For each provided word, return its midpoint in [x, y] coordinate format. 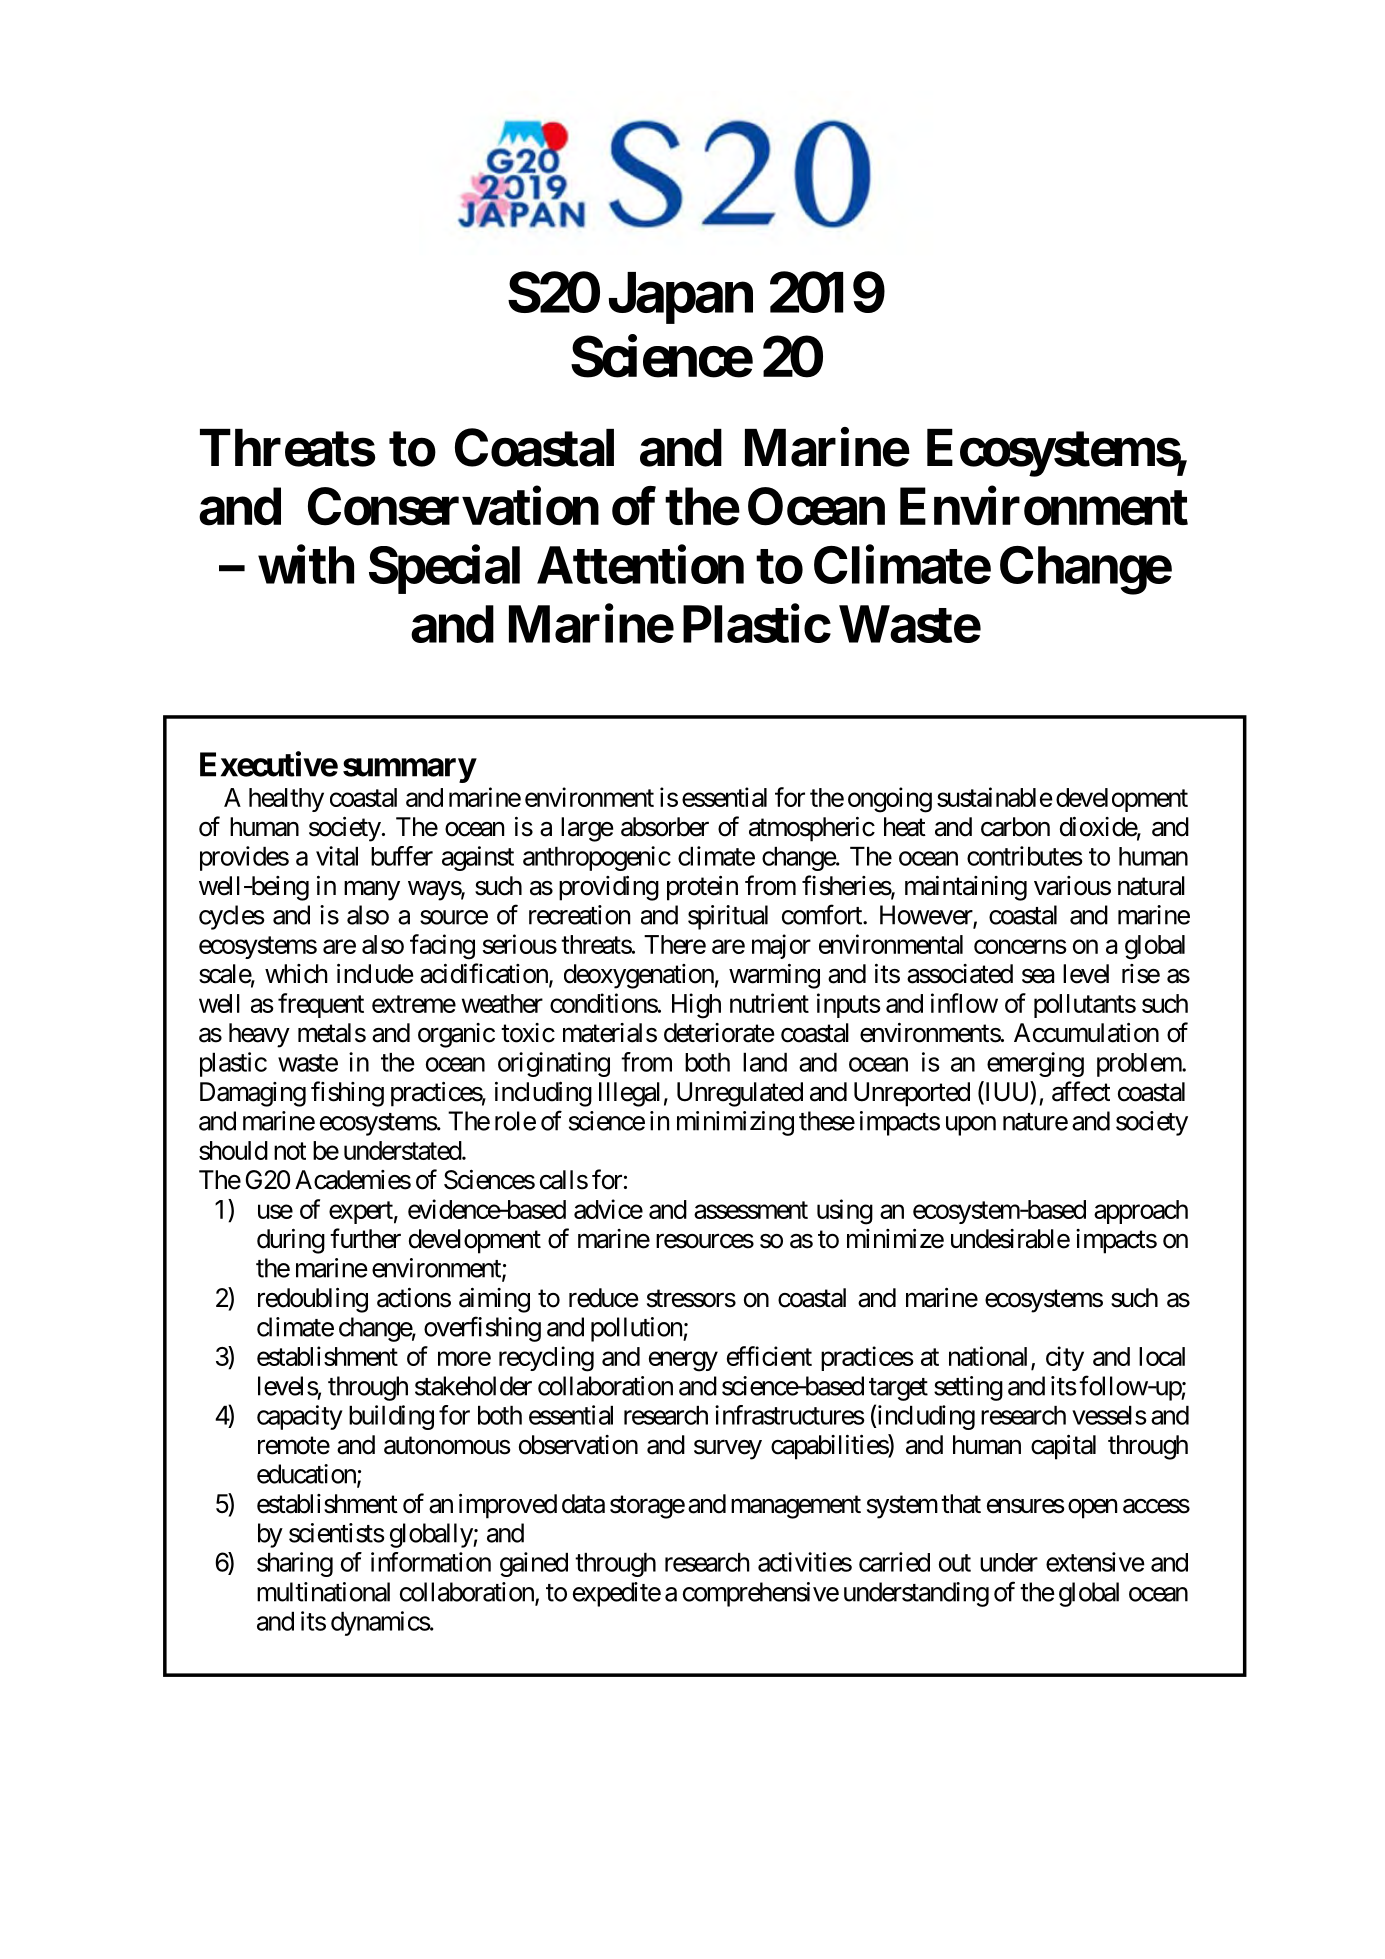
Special [444, 570]
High [696, 1006]
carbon [1015, 827]
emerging [1035, 1064]
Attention [640, 565]
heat [905, 827]
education [307, 1475]
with [306, 565]
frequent [321, 1005]
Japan [681, 298]
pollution [637, 1329]
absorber [665, 827]
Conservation [453, 506]
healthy [286, 800]
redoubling [313, 1300]
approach [1141, 1212]
